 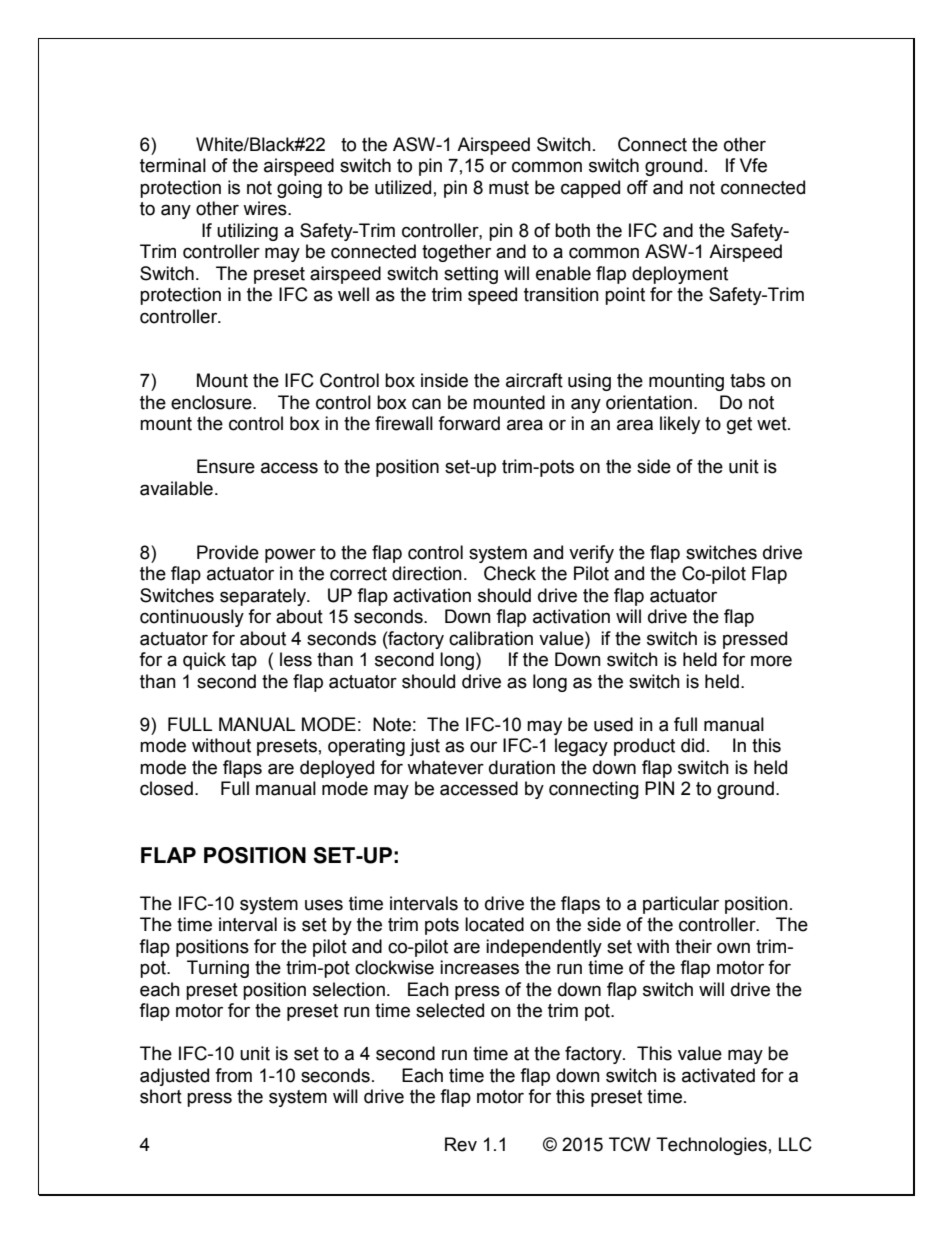 What do you see at coordinates (266, 208) in the image?
I see `wires` at bounding box center [266, 208].
